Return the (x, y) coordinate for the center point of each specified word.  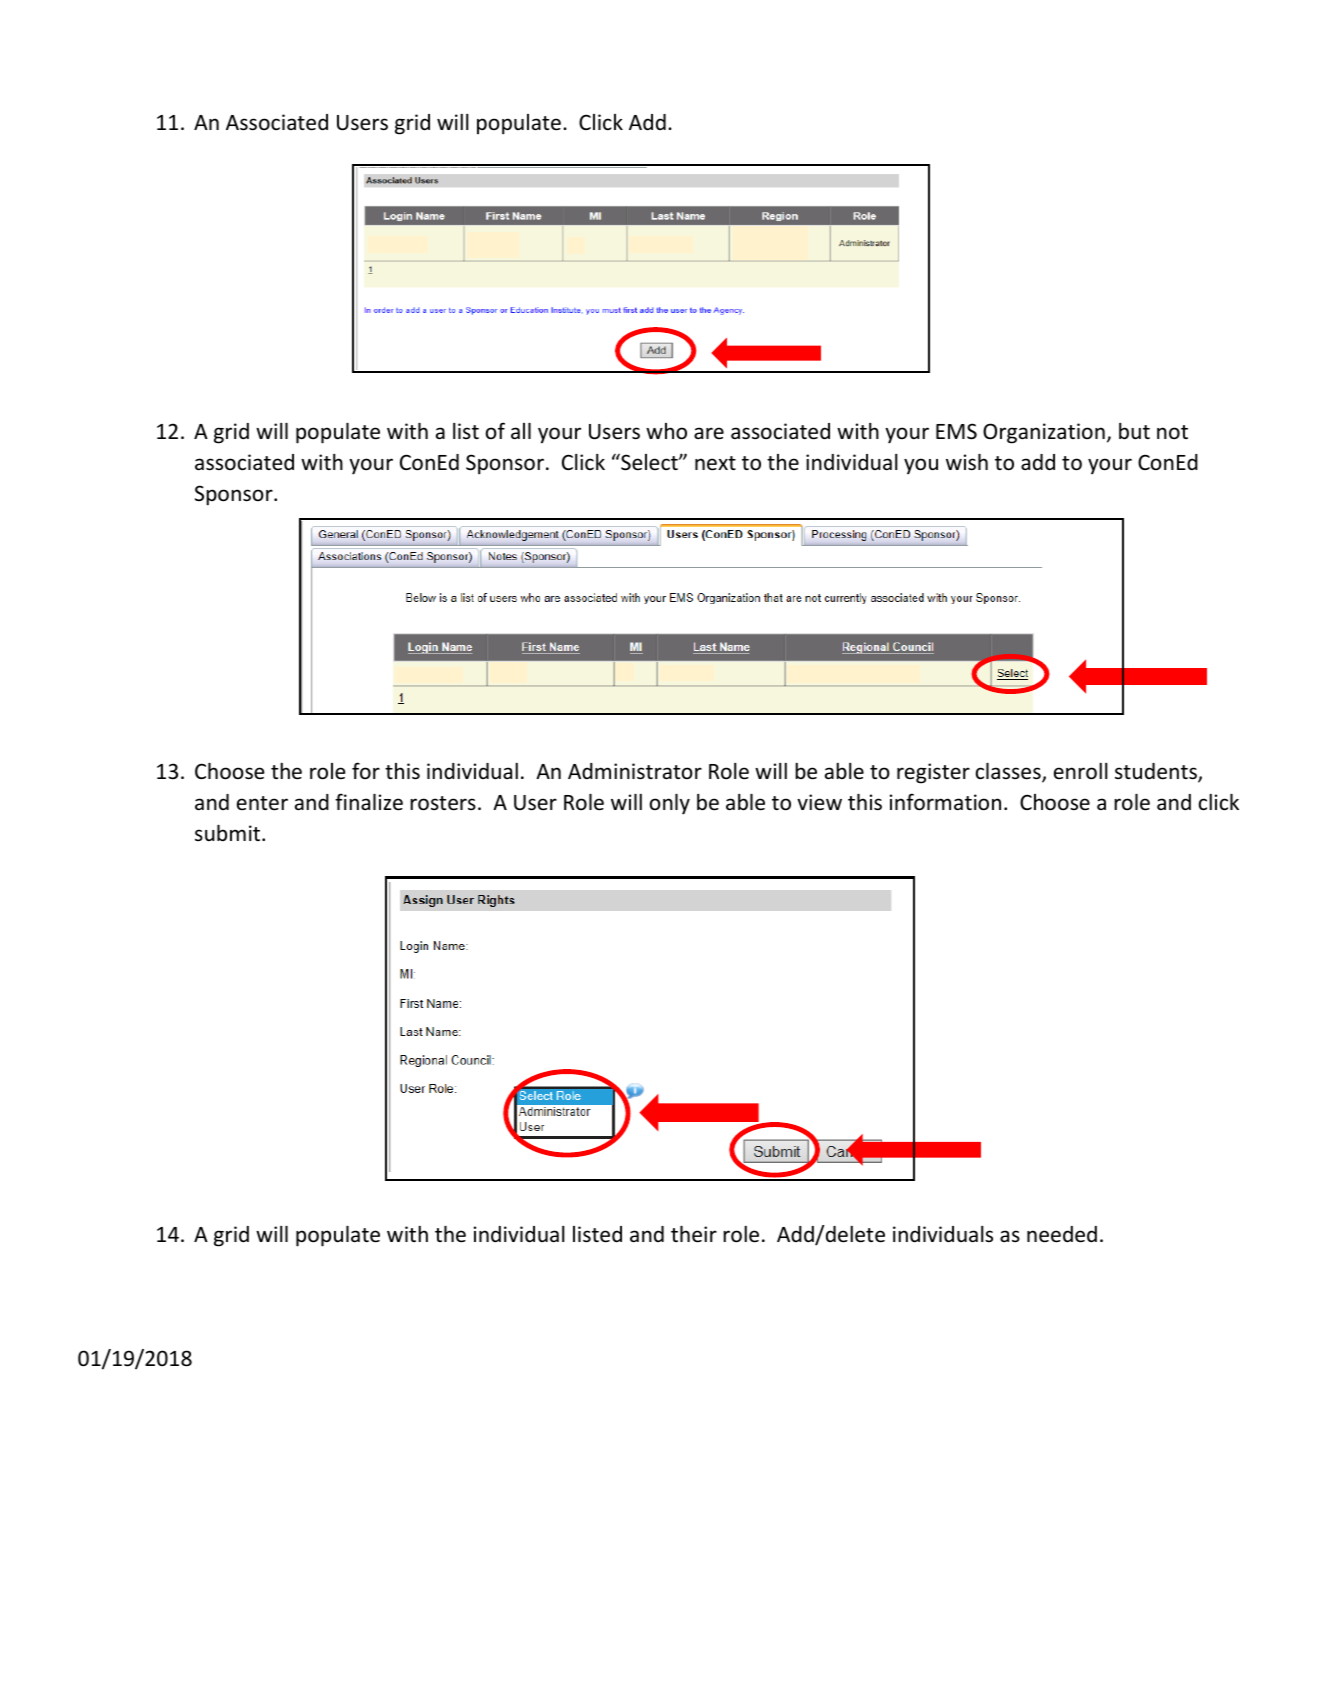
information (945, 802)
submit (229, 833)
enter (262, 803)
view (819, 802)
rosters (443, 803)
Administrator (635, 771)
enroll (1081, 771)
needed (1062, 1234)
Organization (1044, 433)
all (521, 431)
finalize (369, 802)
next (715, 463)
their (694, 1234)
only (670, 804)
